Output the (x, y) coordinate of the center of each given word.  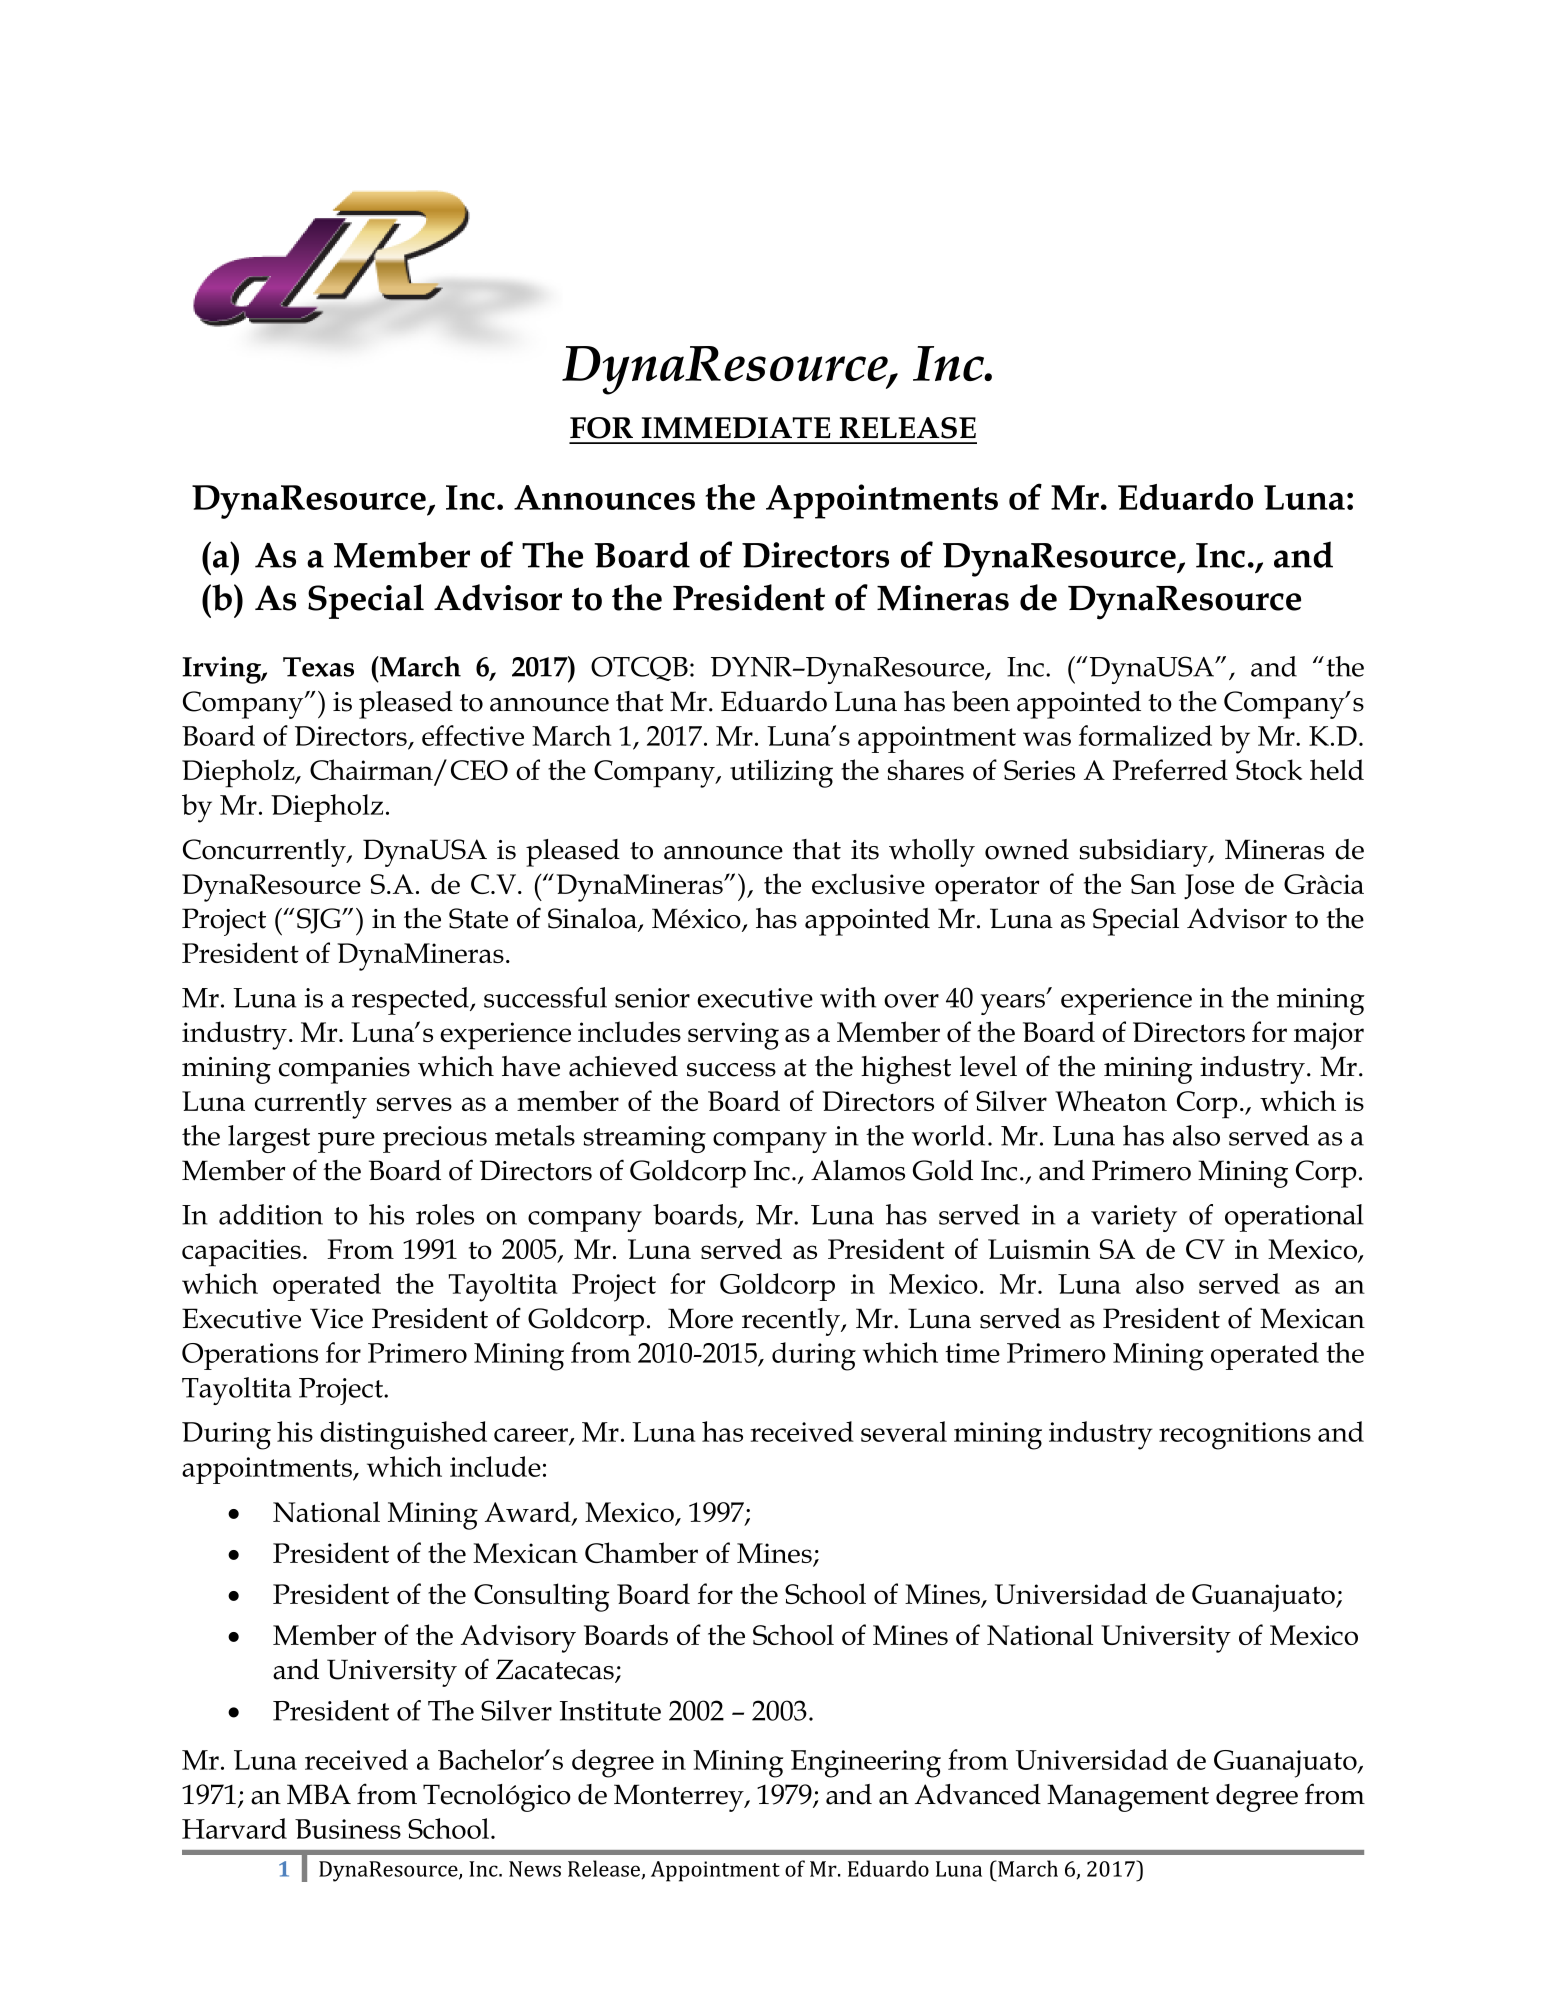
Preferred (1170, 769)
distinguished (403, 1435)
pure (346, 1142)
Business (348, 1829)
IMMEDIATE (736, 428)
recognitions (1235, 1436)
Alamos (858, 1170)
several (904, 1431)
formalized (1145, 735)
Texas (318, 667)
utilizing (781, 773)
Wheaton (1111, 1100)
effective (473, 735)
